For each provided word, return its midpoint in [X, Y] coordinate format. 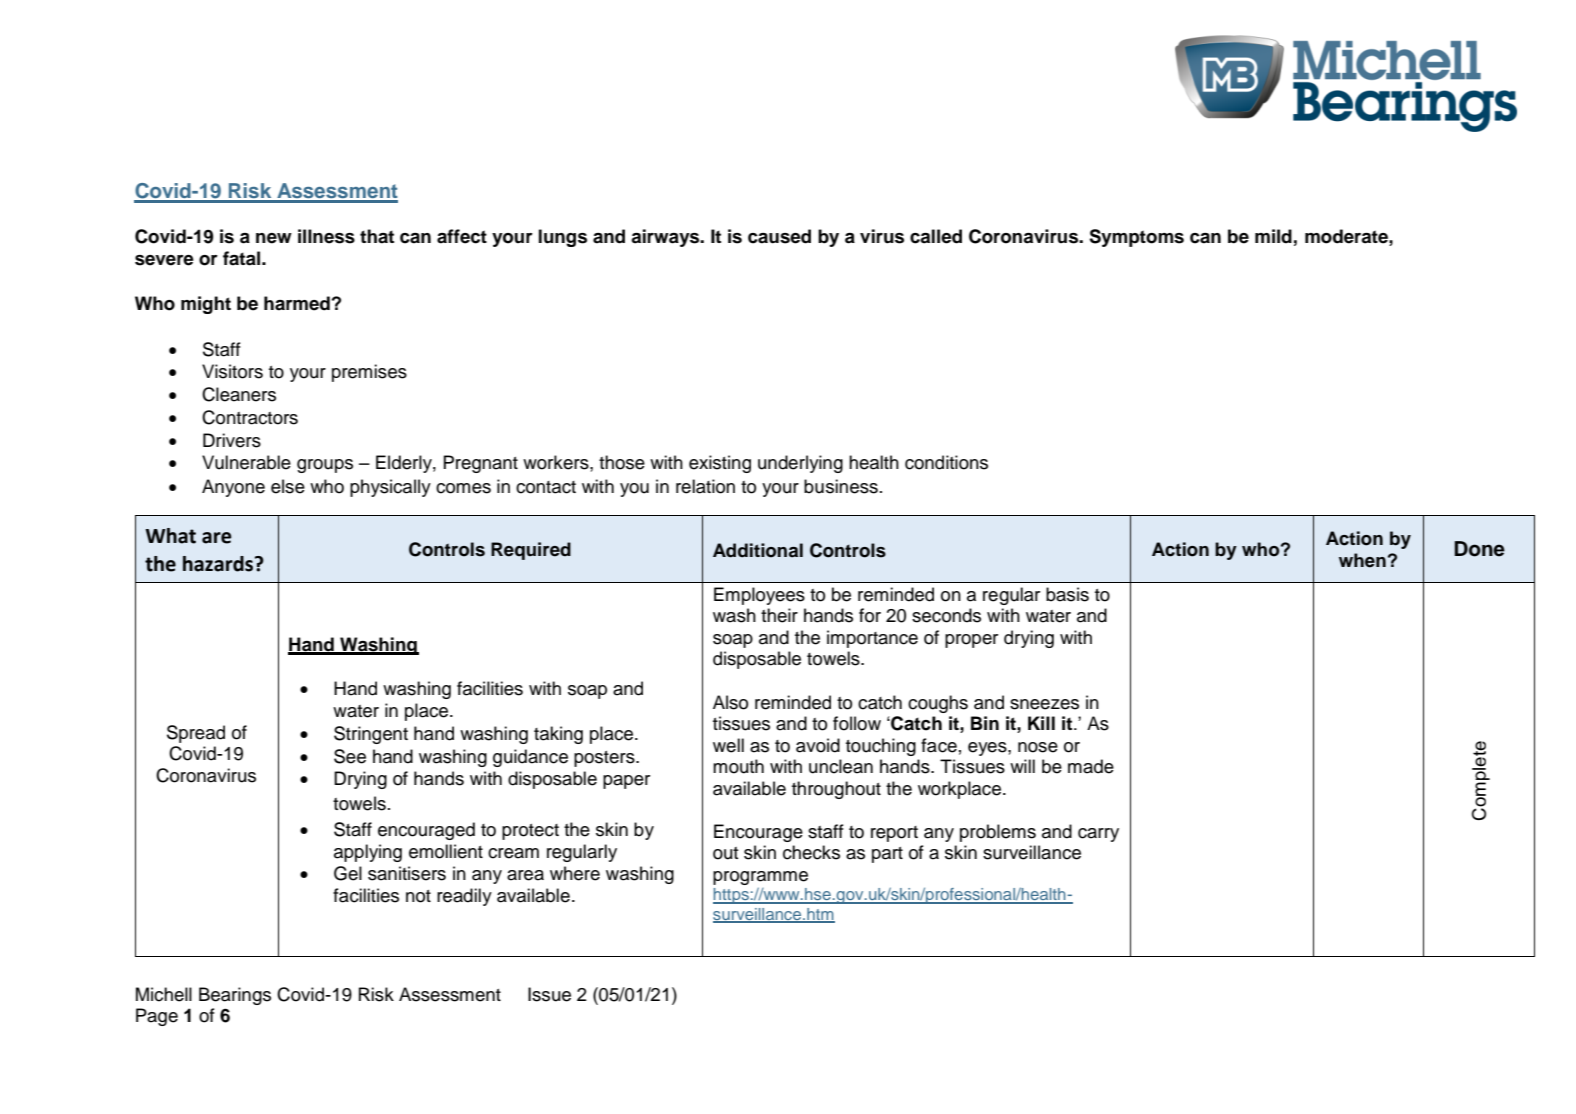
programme [760, 878]
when [1362, 560]
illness [326, 236]
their [779, 615]
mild [1273, 236]
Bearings [235, 996]
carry [1098, 835]
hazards [219, 564]
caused [779, 236]
